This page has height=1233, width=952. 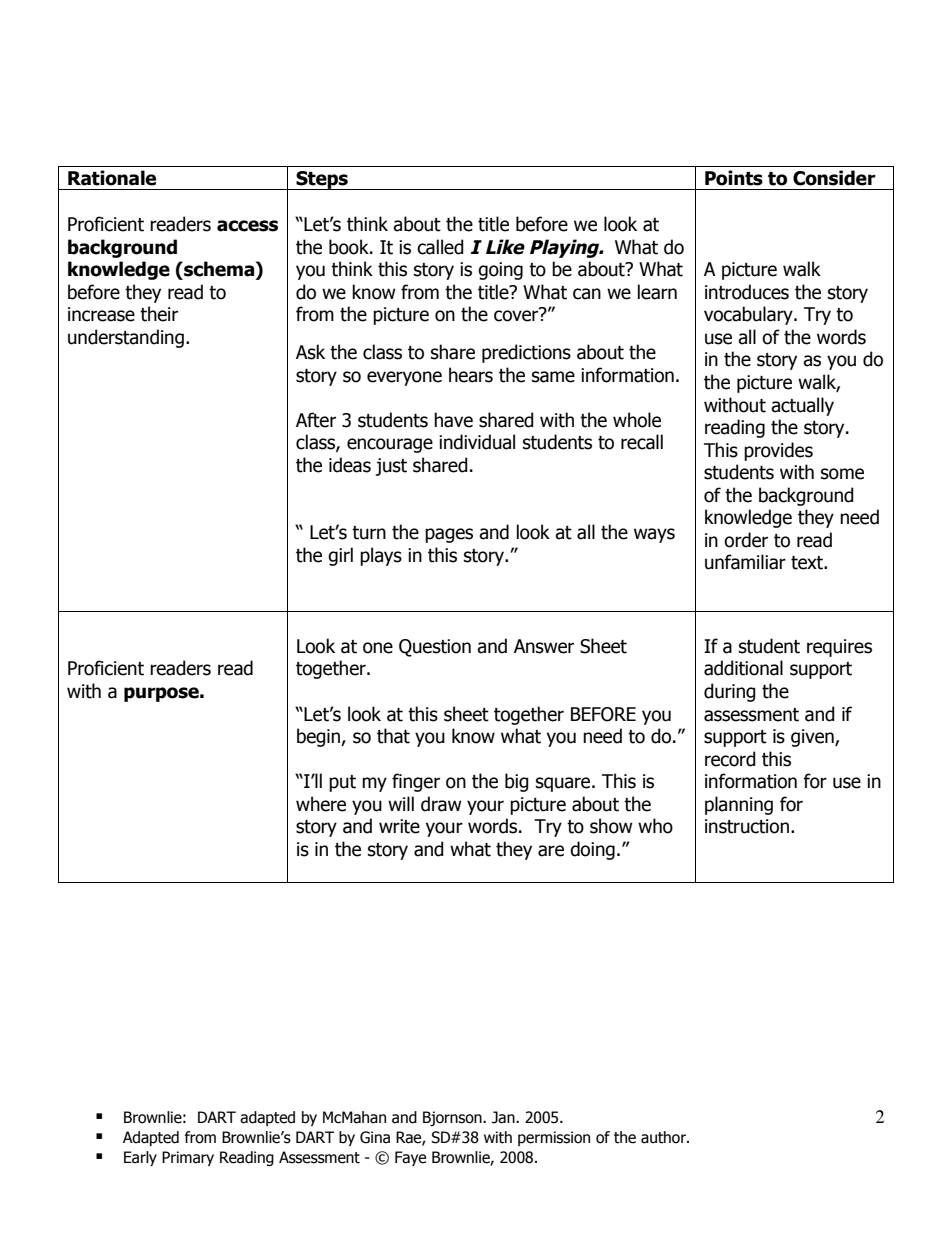 I want to click on called, so click(x=440, y=247).
